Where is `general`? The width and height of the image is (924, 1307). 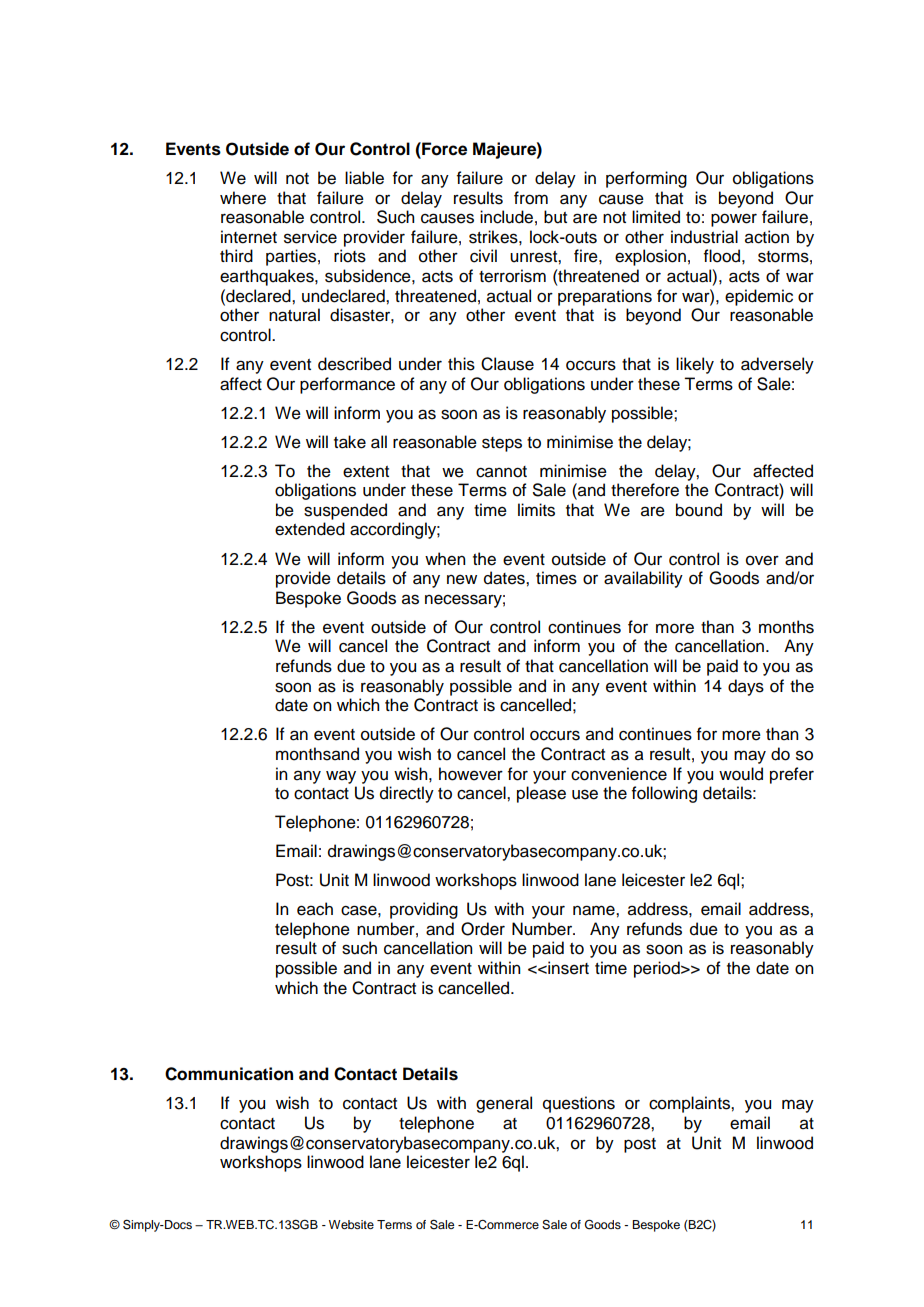 general is located at coordinates (504, 1104).
